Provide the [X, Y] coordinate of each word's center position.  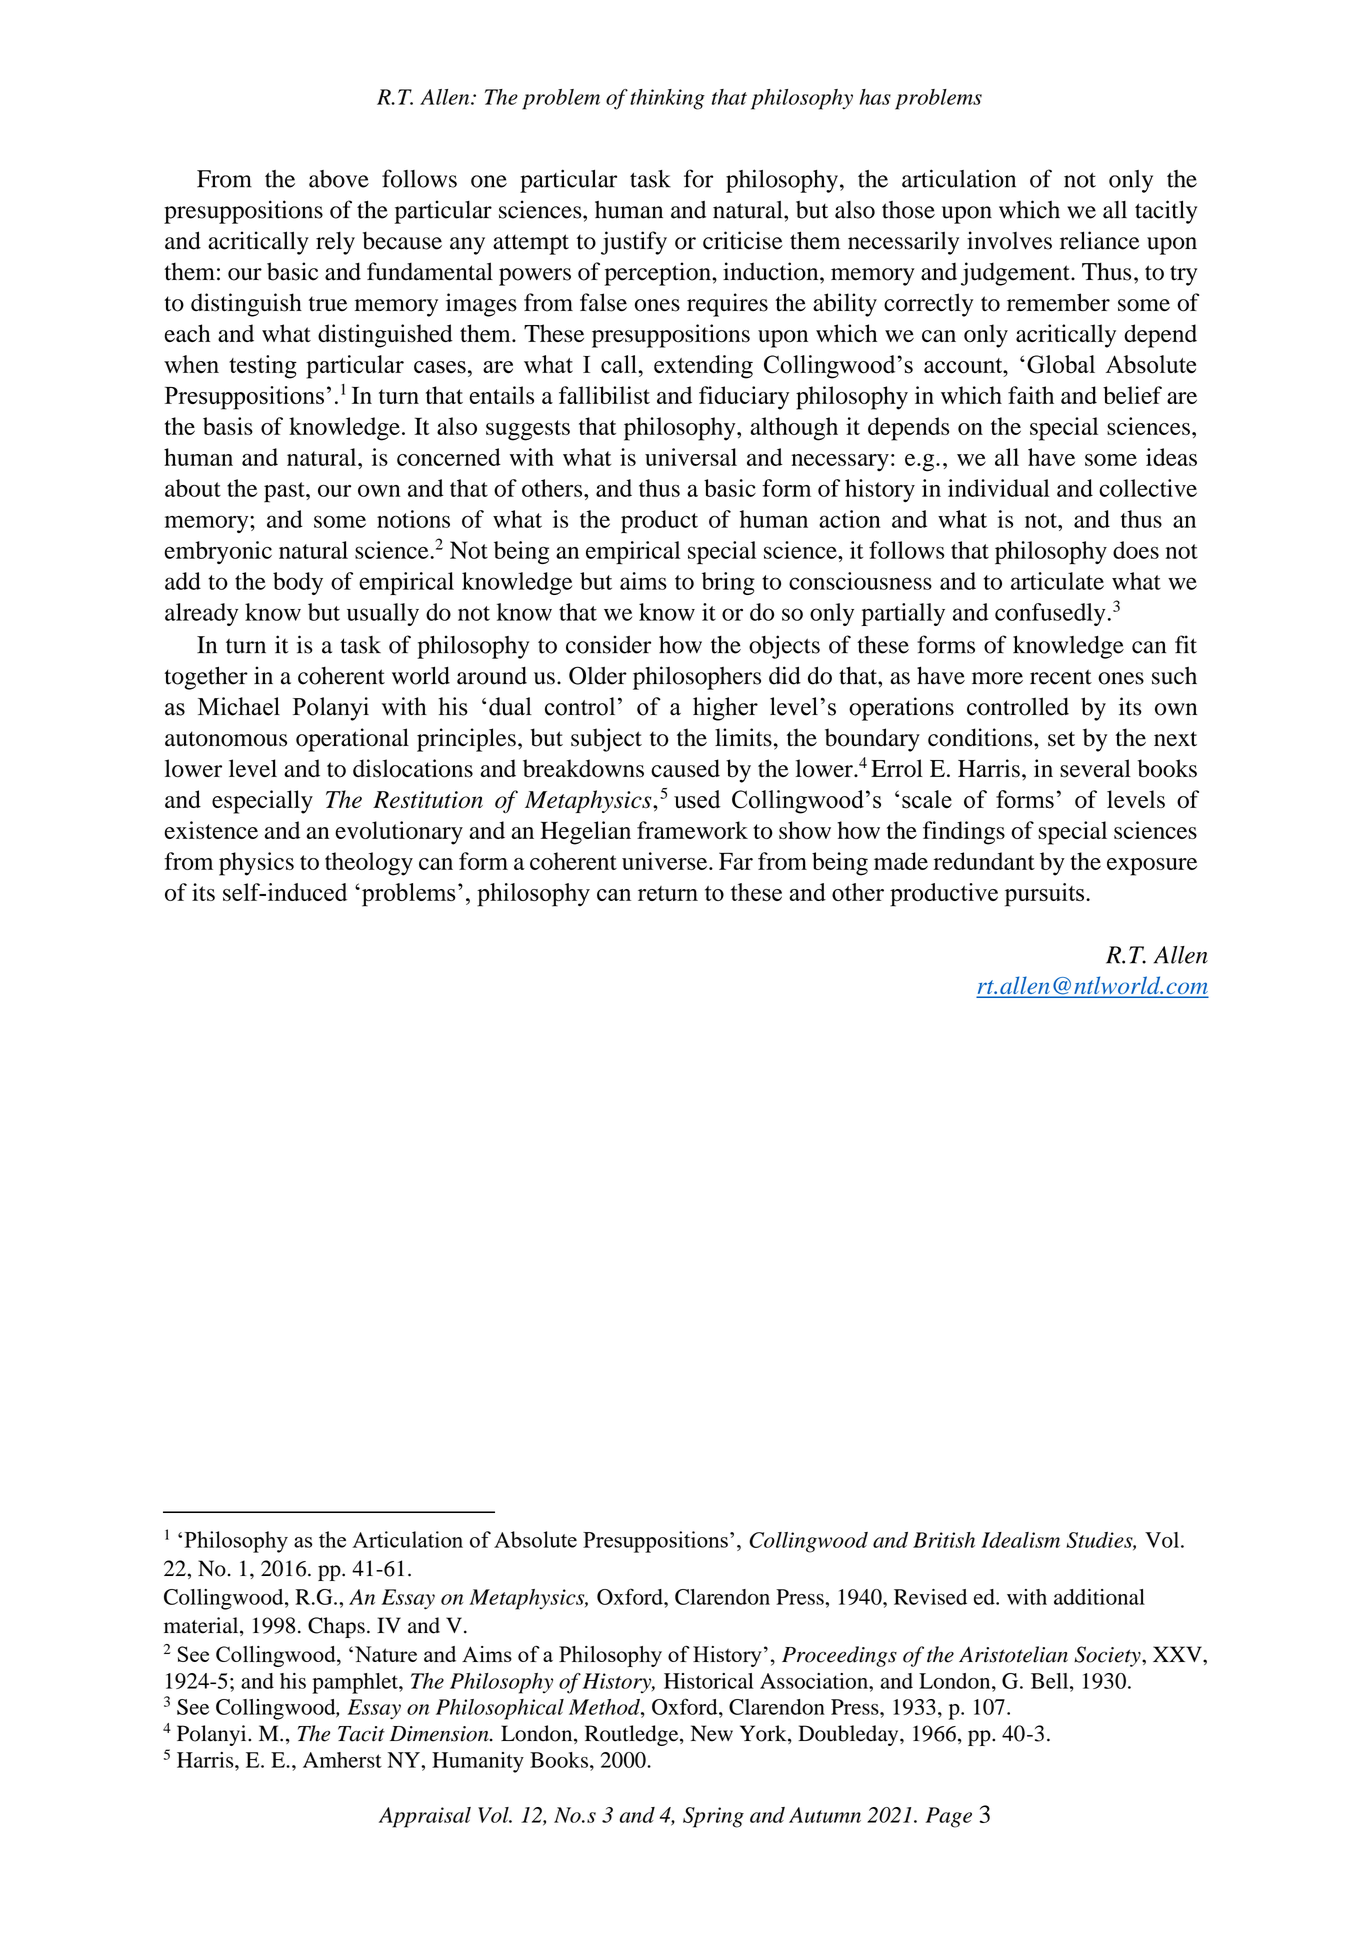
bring [728, 583]
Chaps [336, 1627]
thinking [667, 99]
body [298, 583]
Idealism [1020, 1540]
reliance [1100, 240]
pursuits [1046, 895]
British [944, 1540]
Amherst [342, 1760]
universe [666, 861]
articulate [1057, 581]
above [339, 179]
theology [369, 864]
